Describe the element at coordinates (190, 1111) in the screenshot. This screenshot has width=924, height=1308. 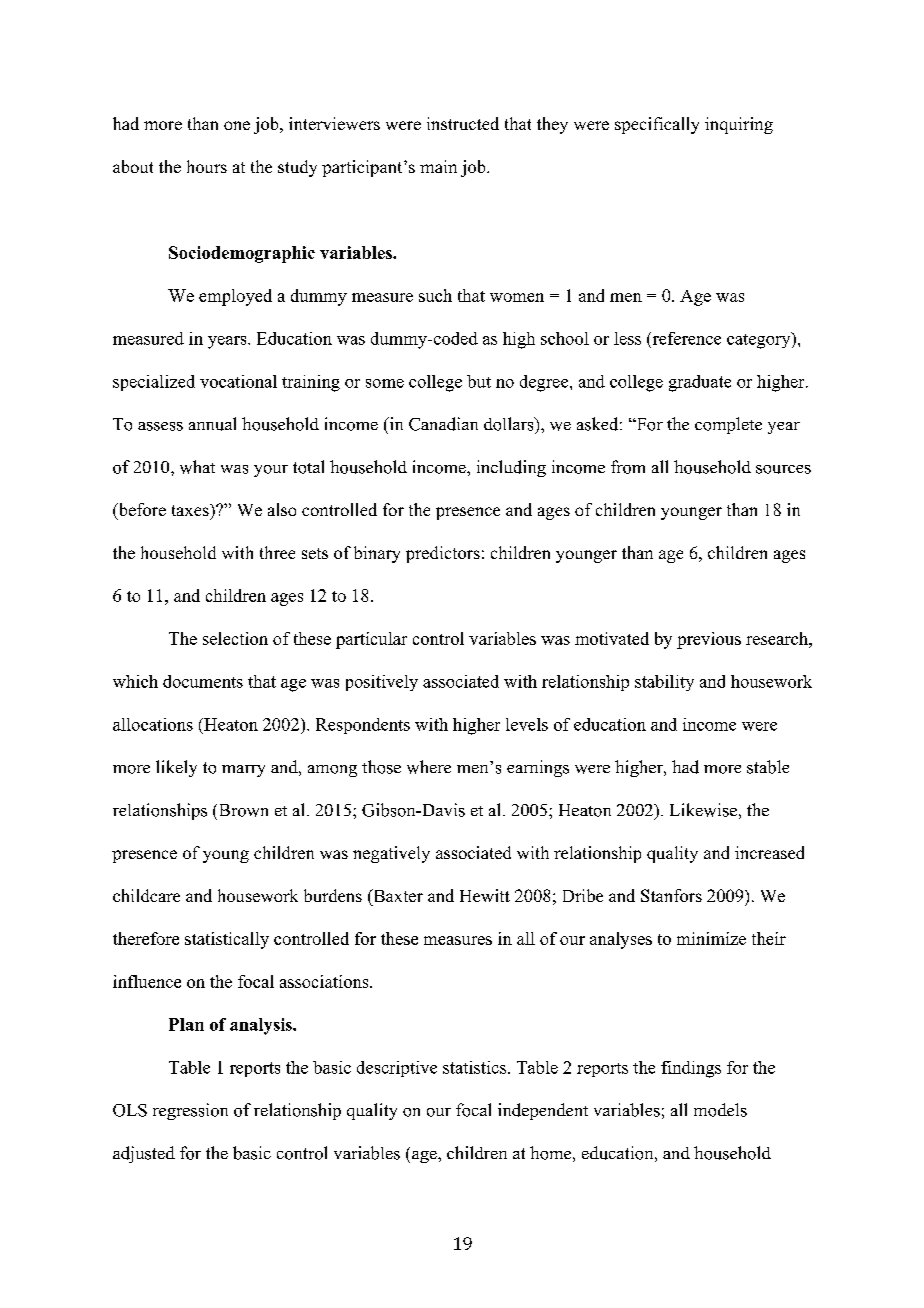
I see `regression` at that location.
